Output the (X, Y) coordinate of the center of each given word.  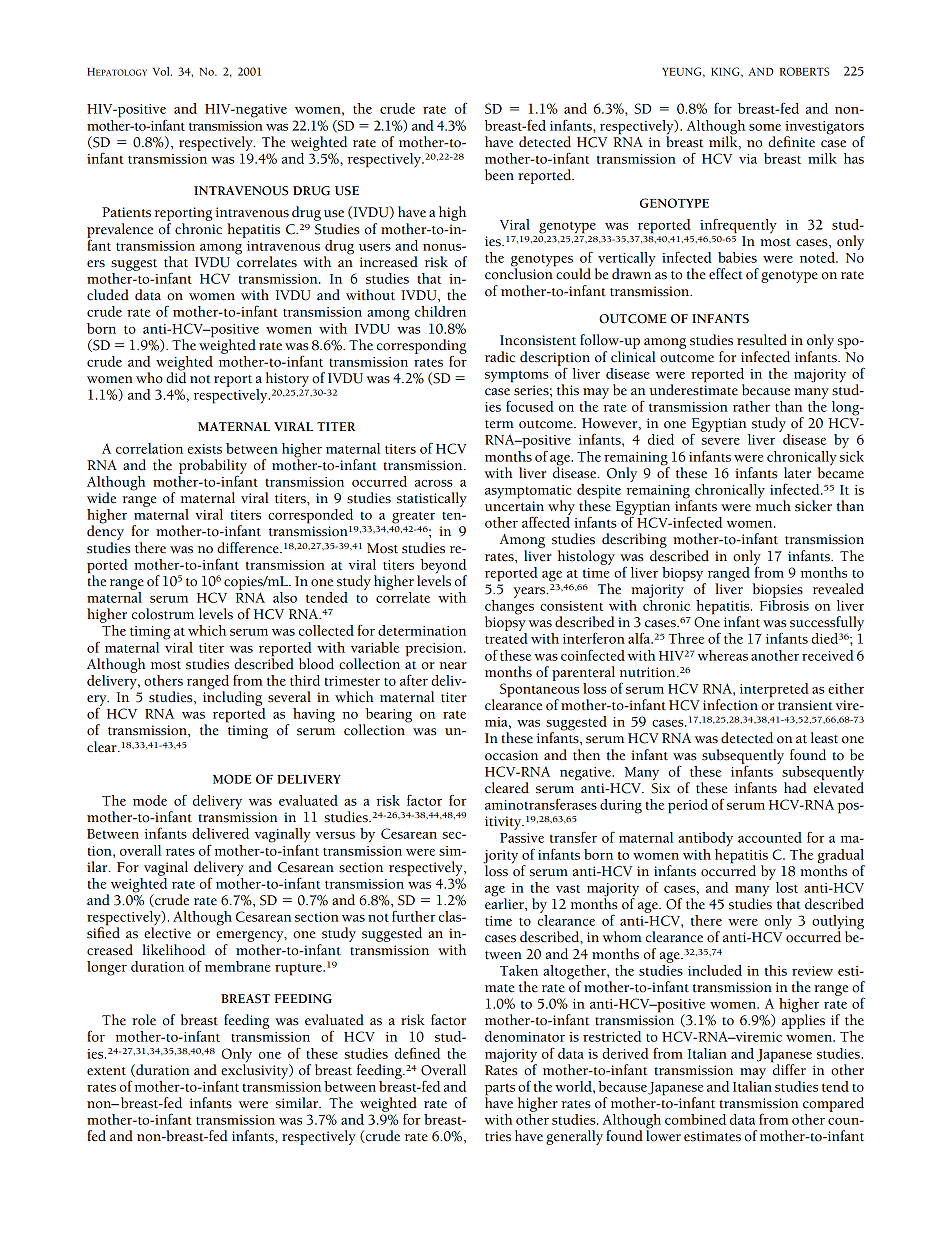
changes (509, 607)
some (765, 127)
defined (417, 1053)
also (285, 597)
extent (106, 1071)
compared (833, 1104)
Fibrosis (784, 604)
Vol (162, 71)
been (499, 175)
